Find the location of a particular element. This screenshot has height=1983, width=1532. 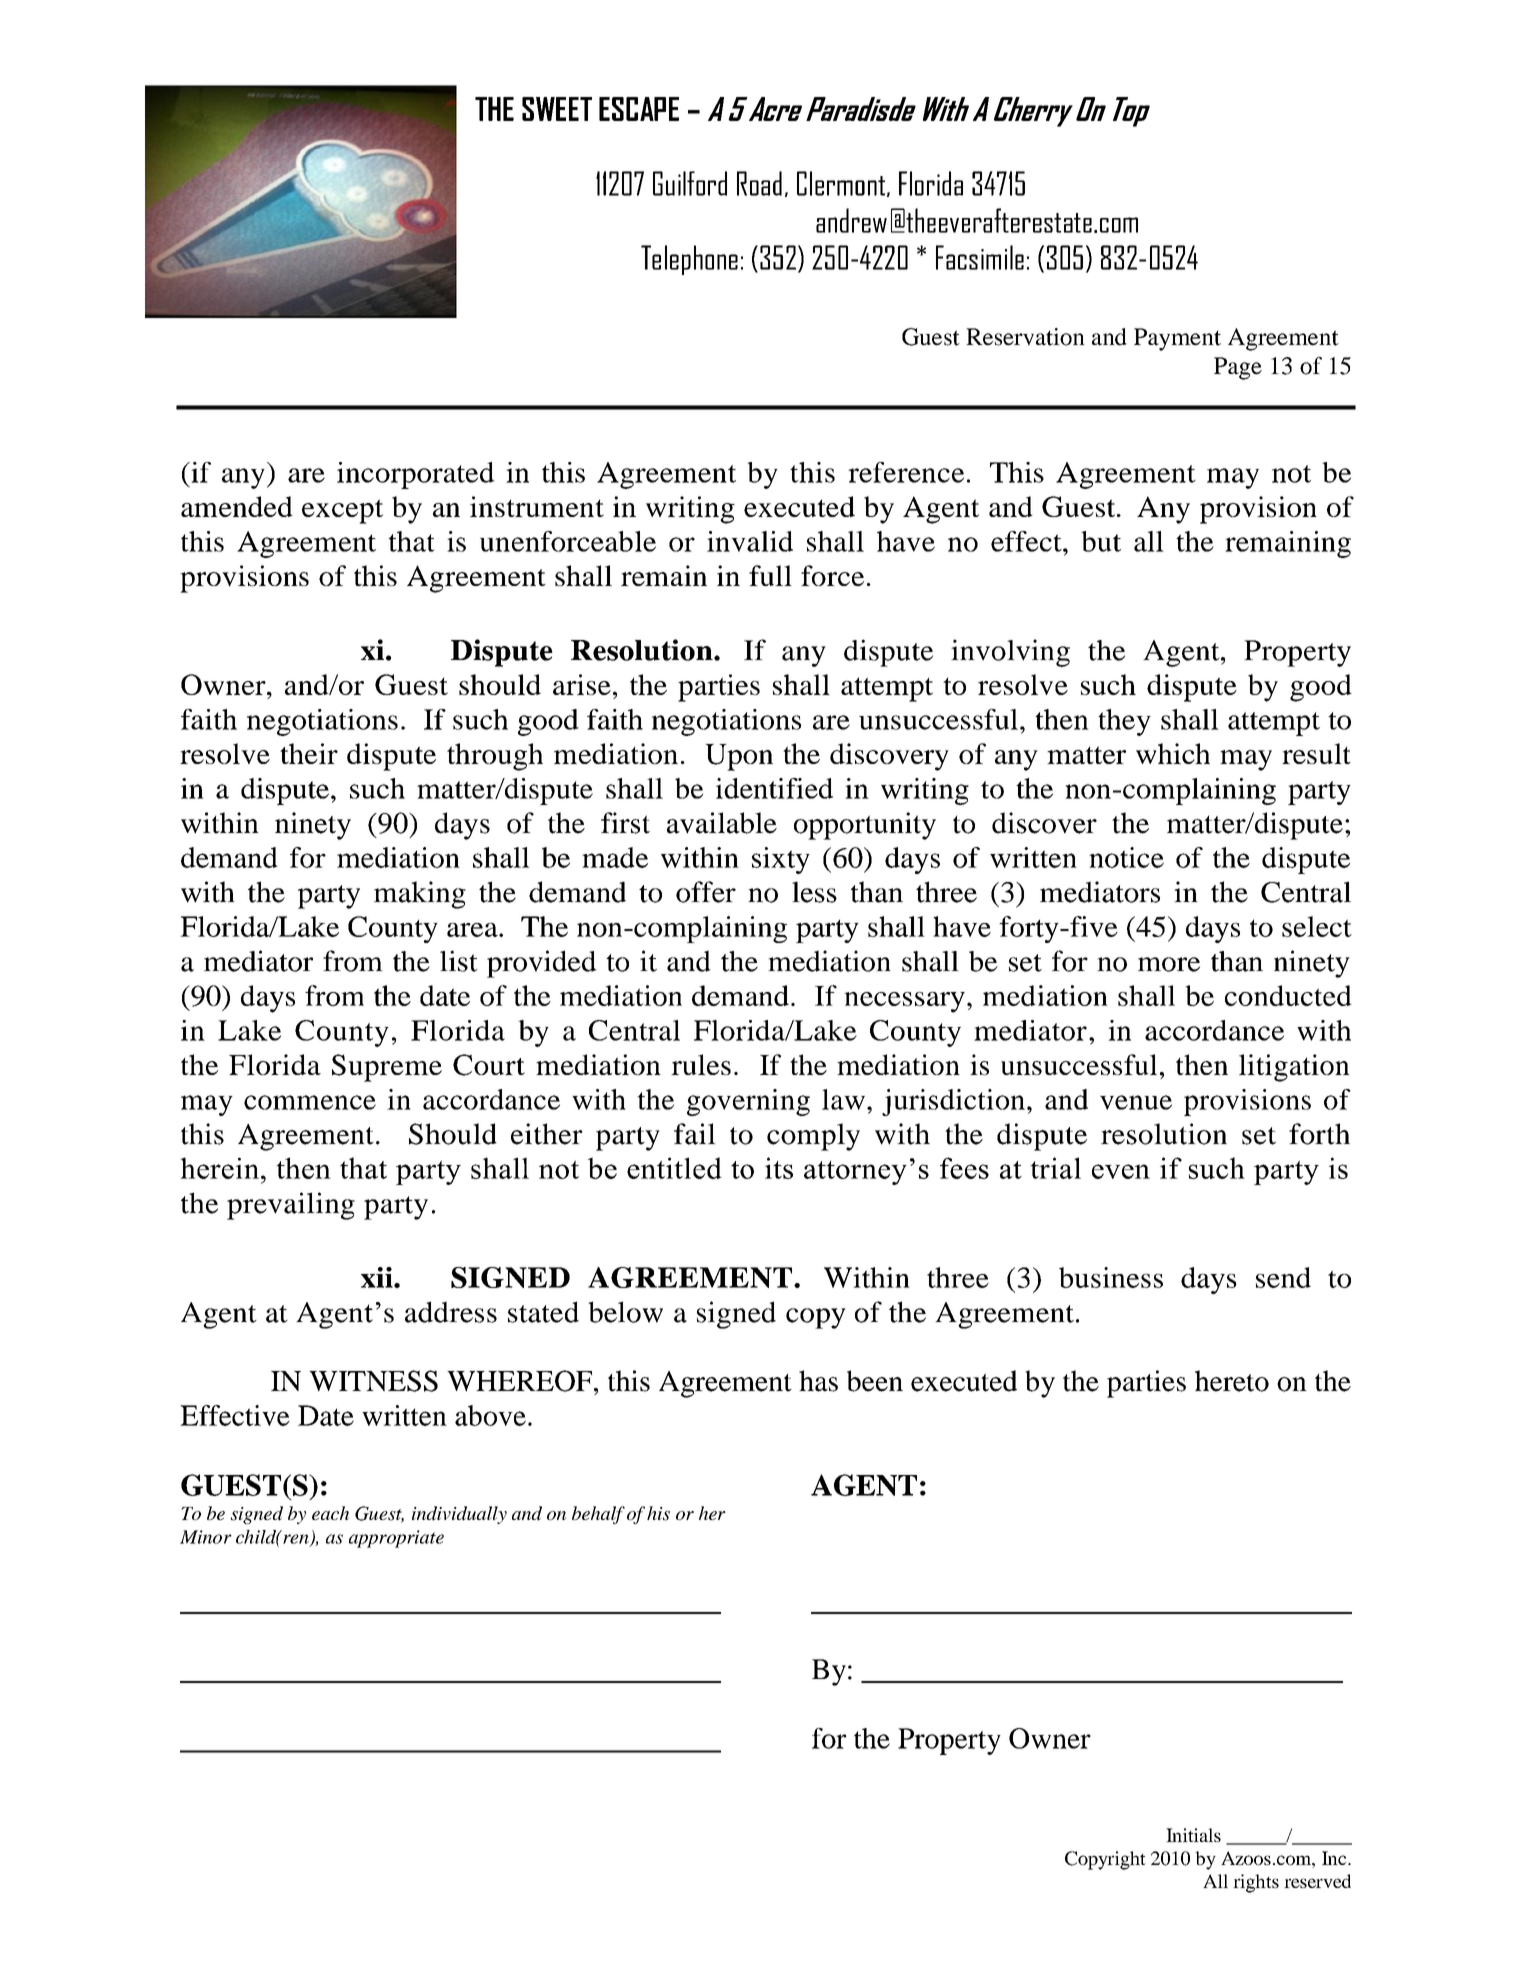

more is located at coordinates (1169, 964).
